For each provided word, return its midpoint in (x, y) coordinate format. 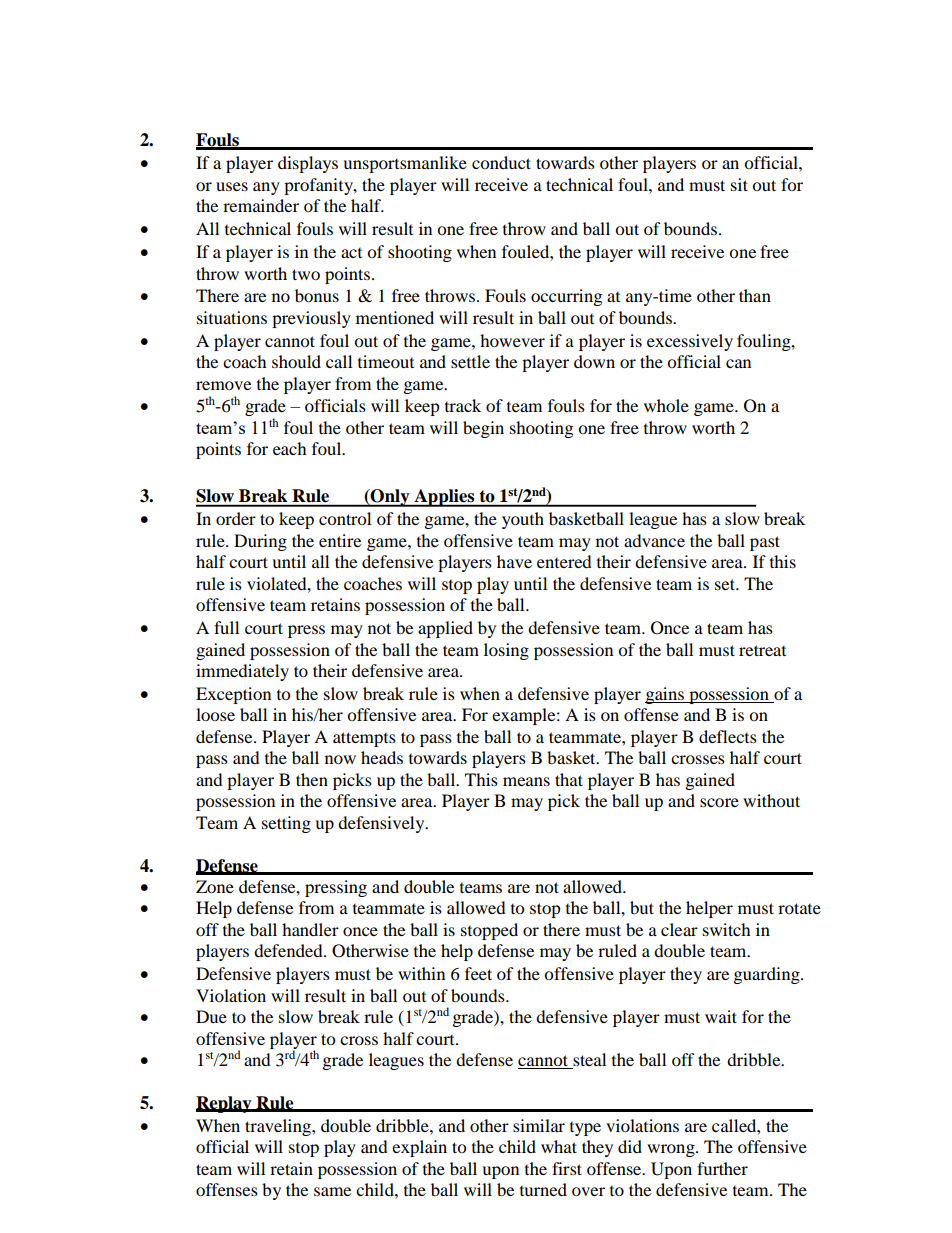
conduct (501, 162)
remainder (261, 205)
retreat (762, 650)
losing (506, 651)
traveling (279, 1127)
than (755, 295)
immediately (242, 672)
